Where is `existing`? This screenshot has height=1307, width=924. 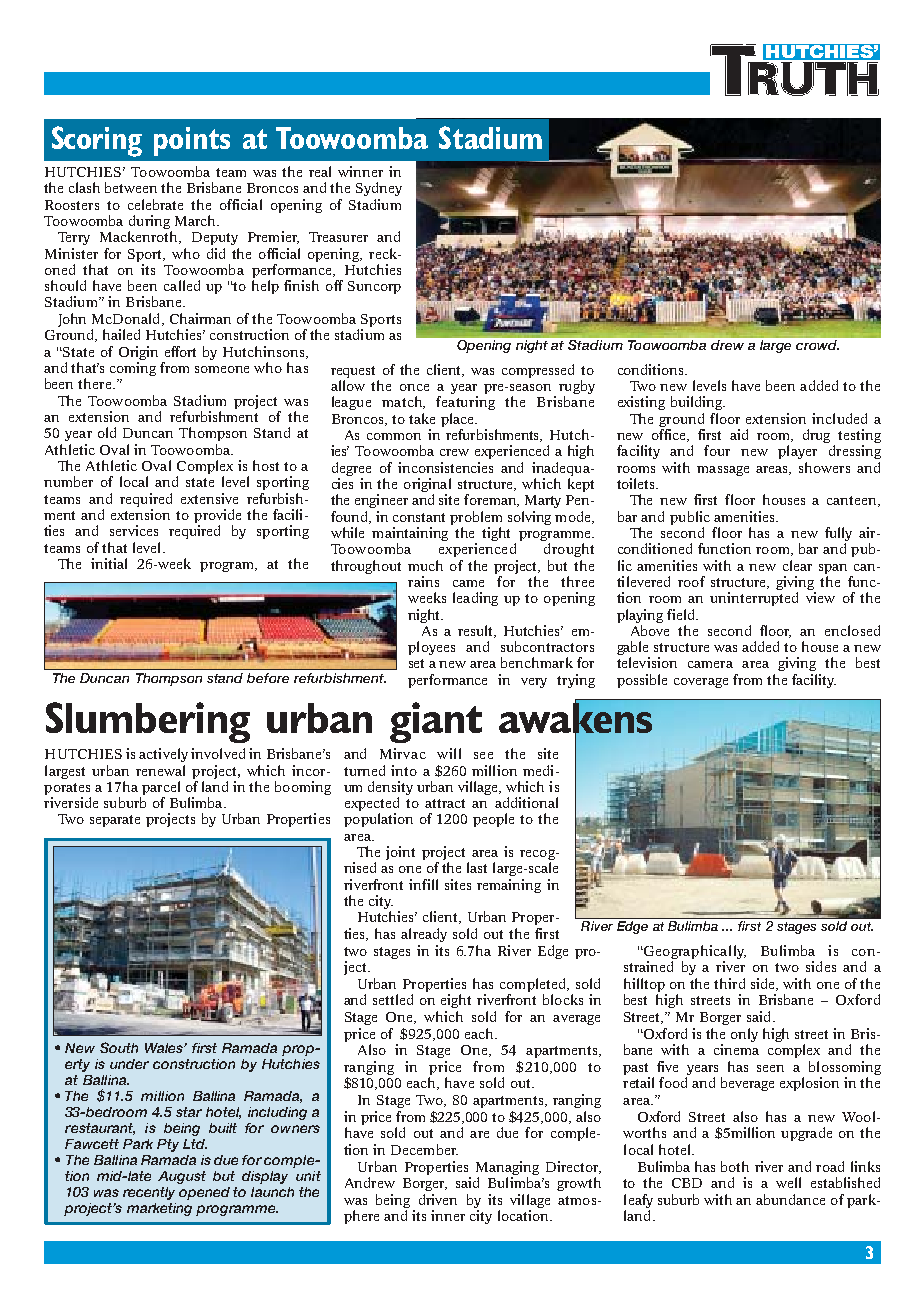
existing is located at coordinates (641, 403).
